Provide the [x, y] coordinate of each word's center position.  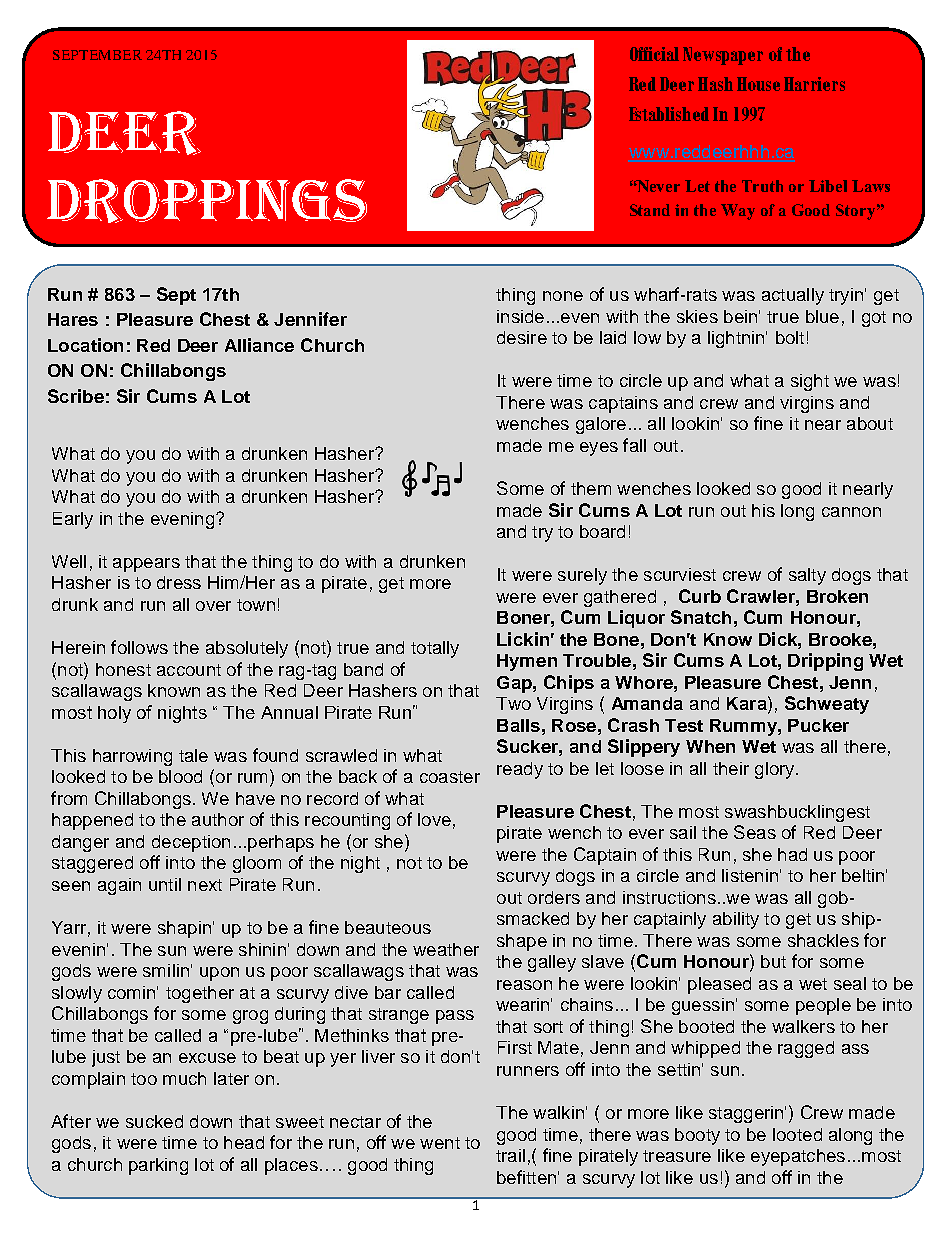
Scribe [76, 396]
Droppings [207, 201]
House [758, 84]
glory [776, 770]
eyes [599, 449]
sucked [154, 1121]
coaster [450, 777]
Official [654, 54]
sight [810, 382]
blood [180, 776]
